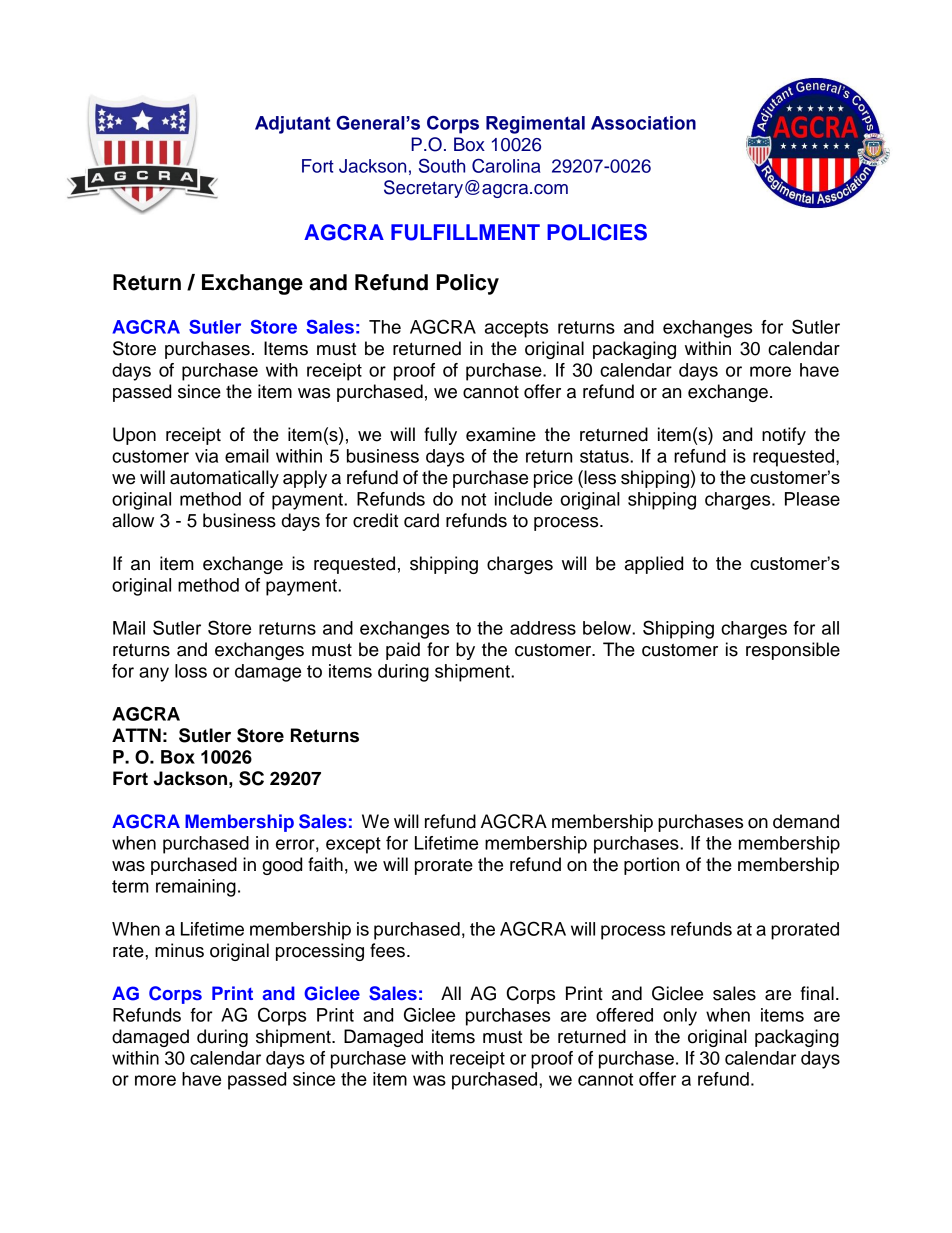  Describe the element at coordinates (442, 165) in the screenshot. I see `South` at that location.
